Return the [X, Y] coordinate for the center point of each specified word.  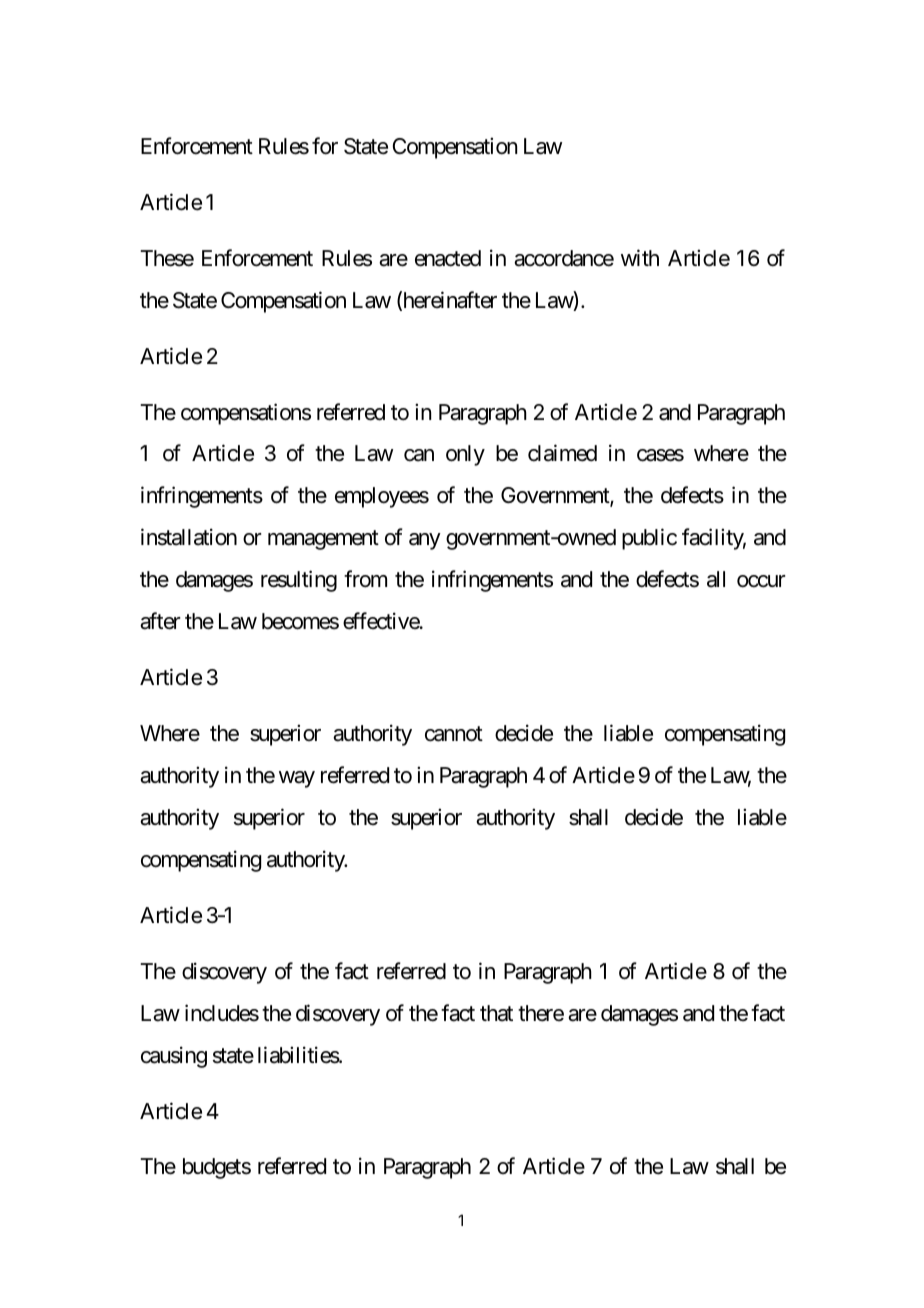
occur [761, 581]
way [297, 779]
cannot [454, 734]
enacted [448, 258]
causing [174, 1057]
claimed [562, 453]
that [496, 1013]
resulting [299, 581]
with [640, 257]
